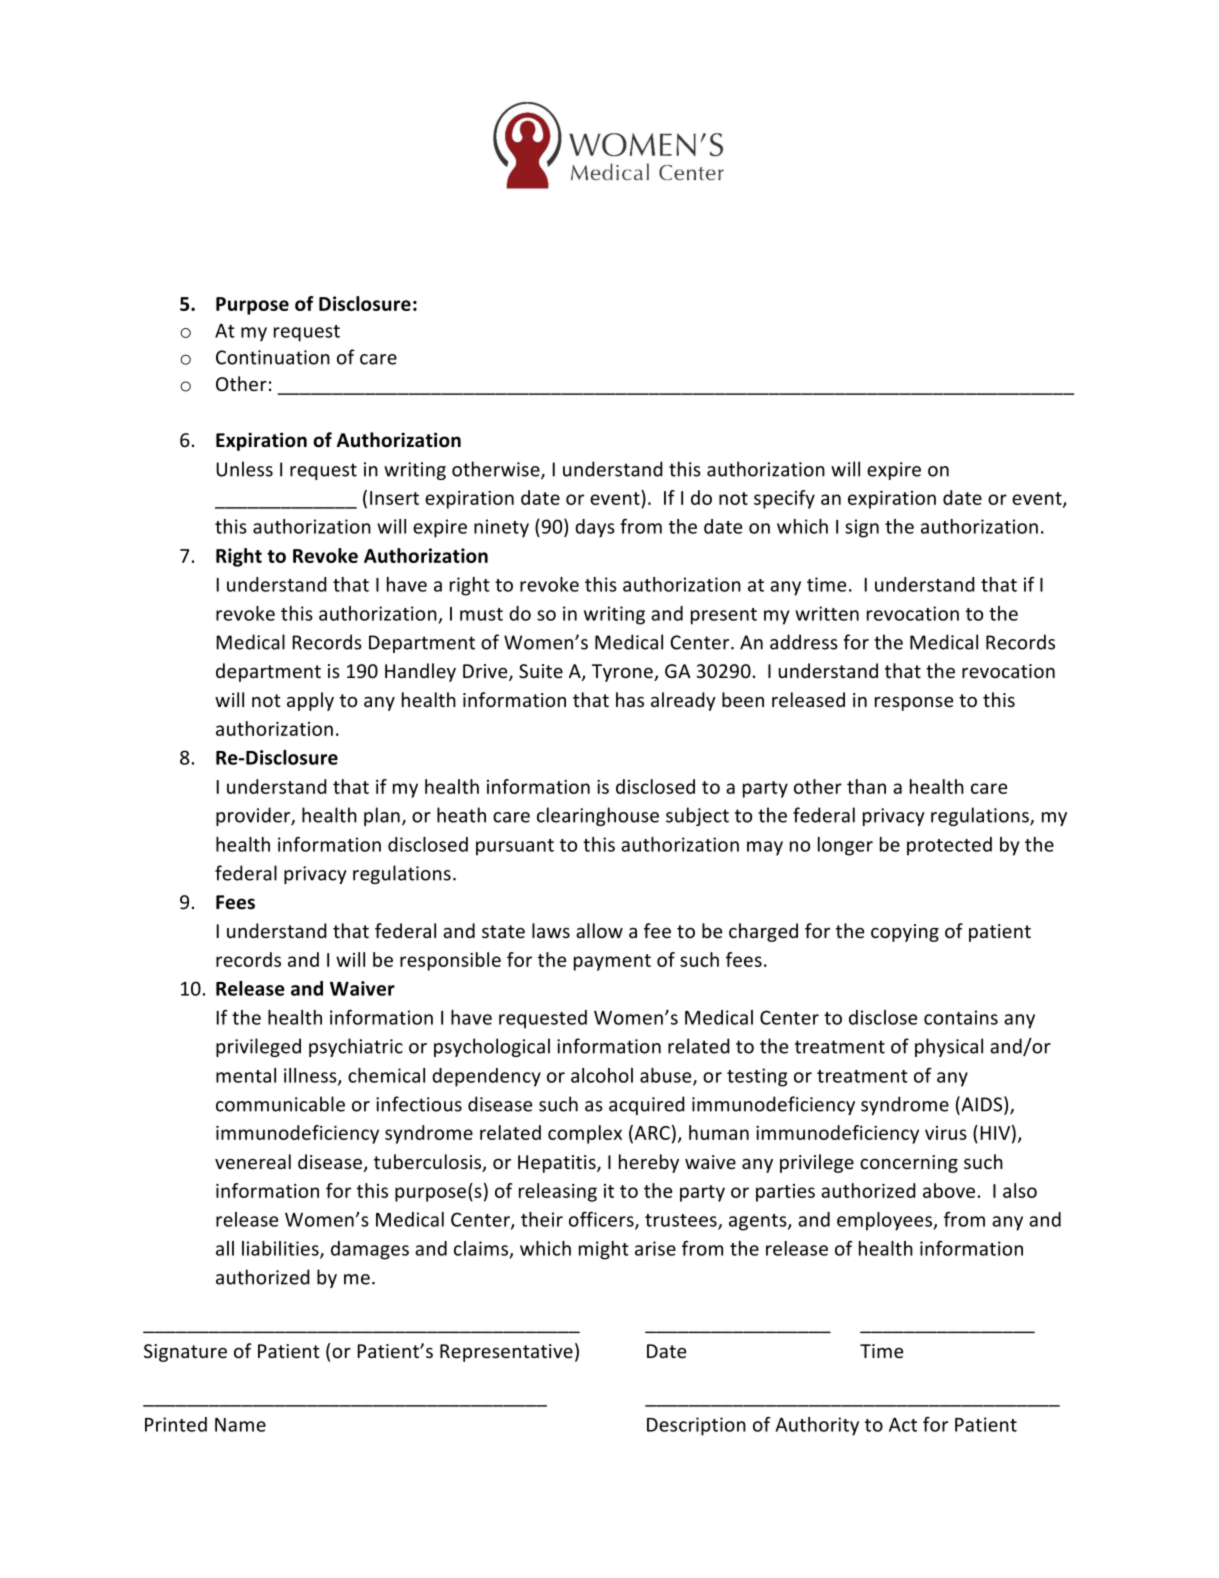 The image size is (1219, 1578). What do you see at coordinates (246, 1075) in the image?
I see `mental` at bounding box center [246, 1075].
